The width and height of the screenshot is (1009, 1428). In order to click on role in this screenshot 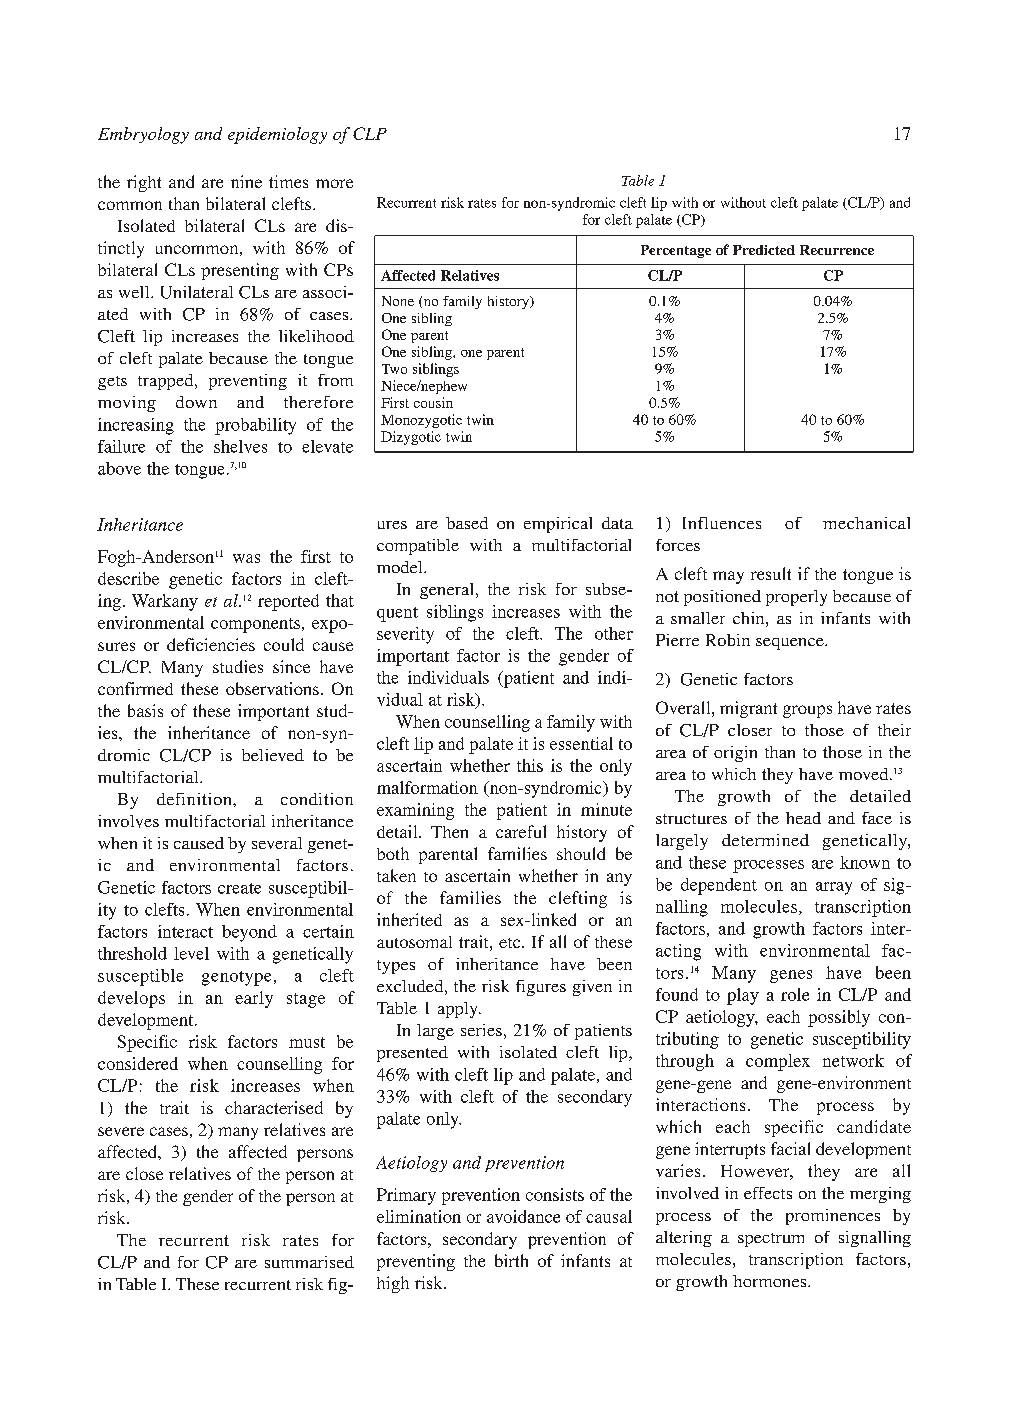, I will do `click(795, 994)`.
